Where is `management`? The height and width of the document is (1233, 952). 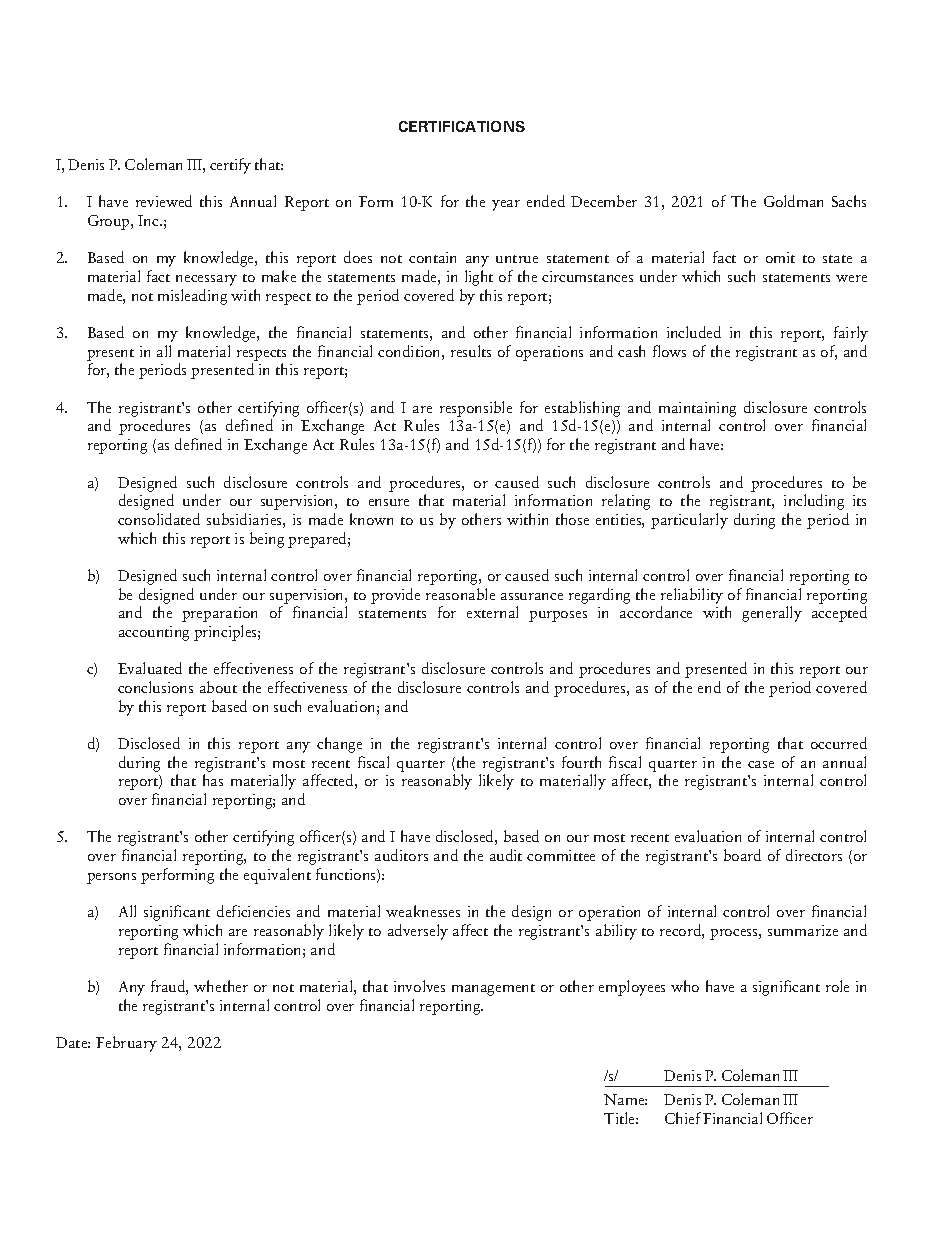 management is located at coordinates (493, 990).
